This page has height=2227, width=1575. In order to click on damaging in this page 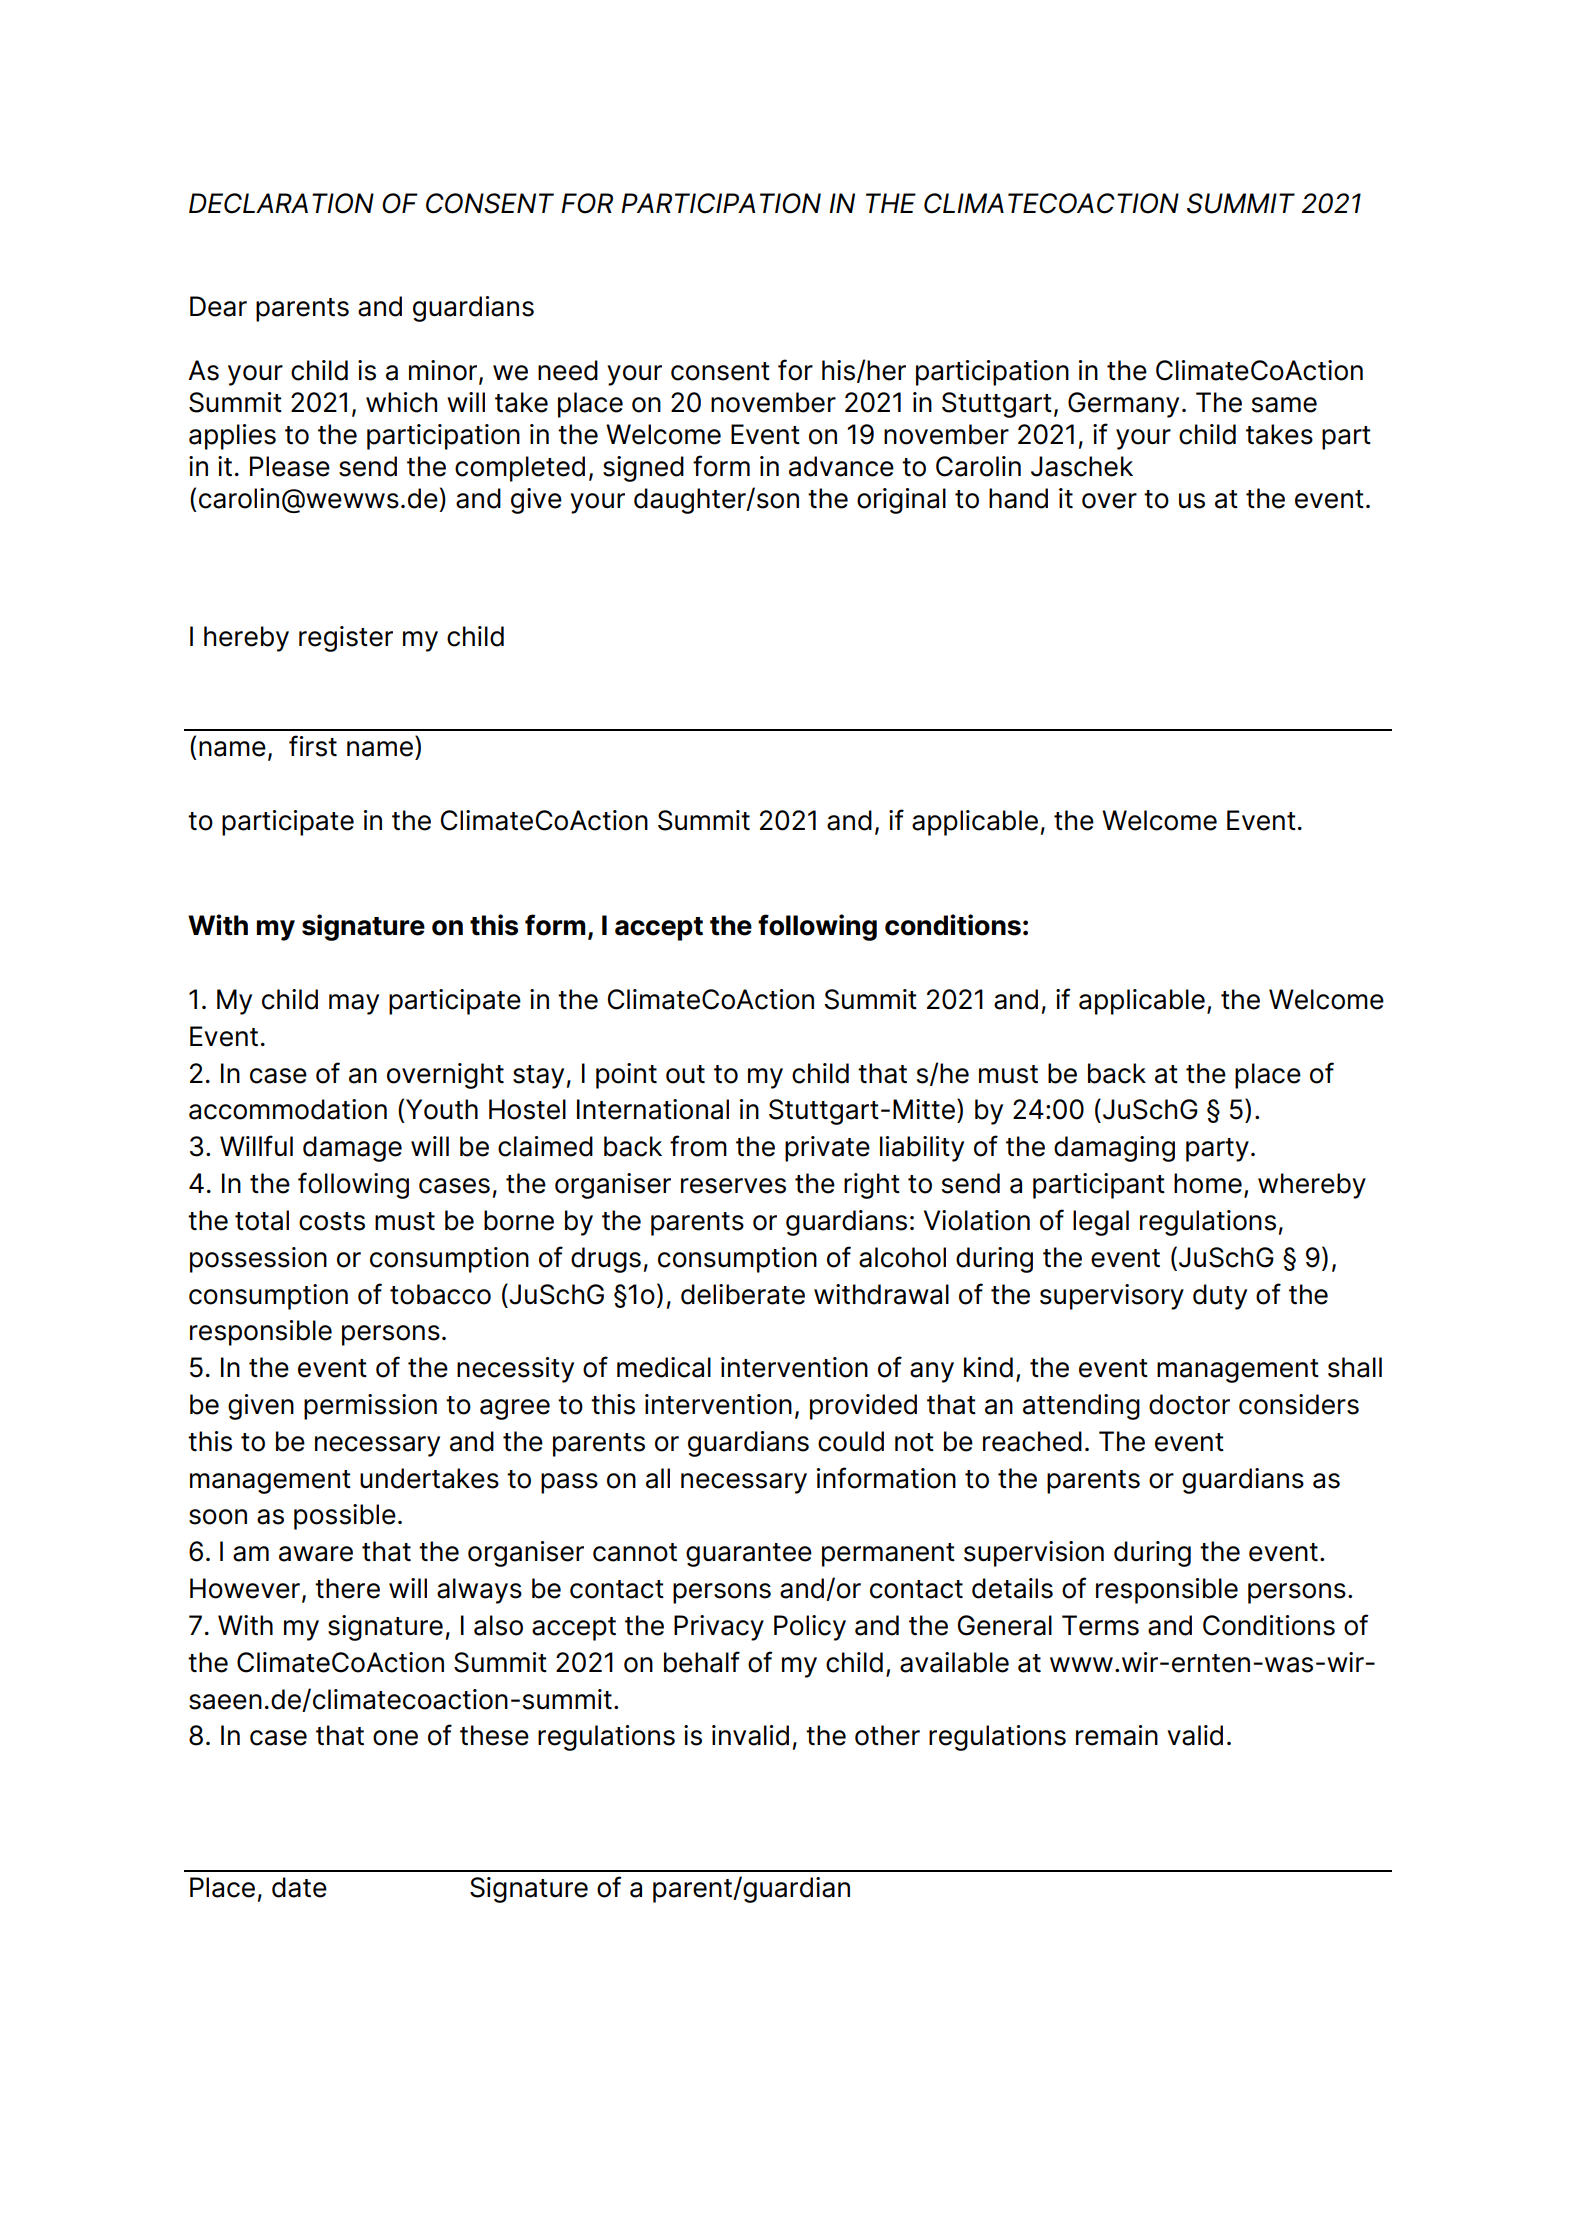, I will do `click(1114, 1149)`.
